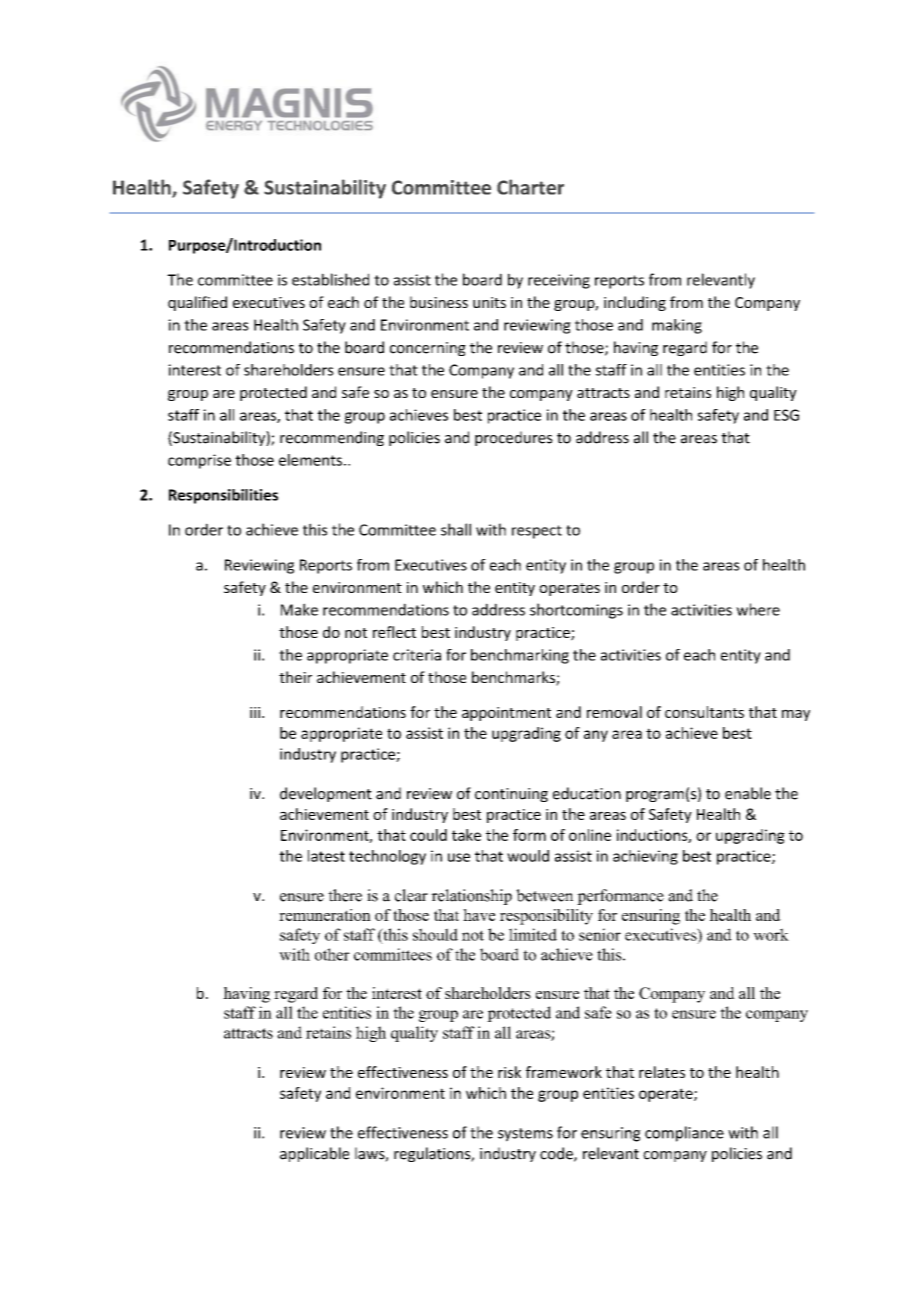 This screenshot has height=1308, width=924. Describe the element at coordinates (471, 897) in the screenshot. I see `relationship` at that location.
